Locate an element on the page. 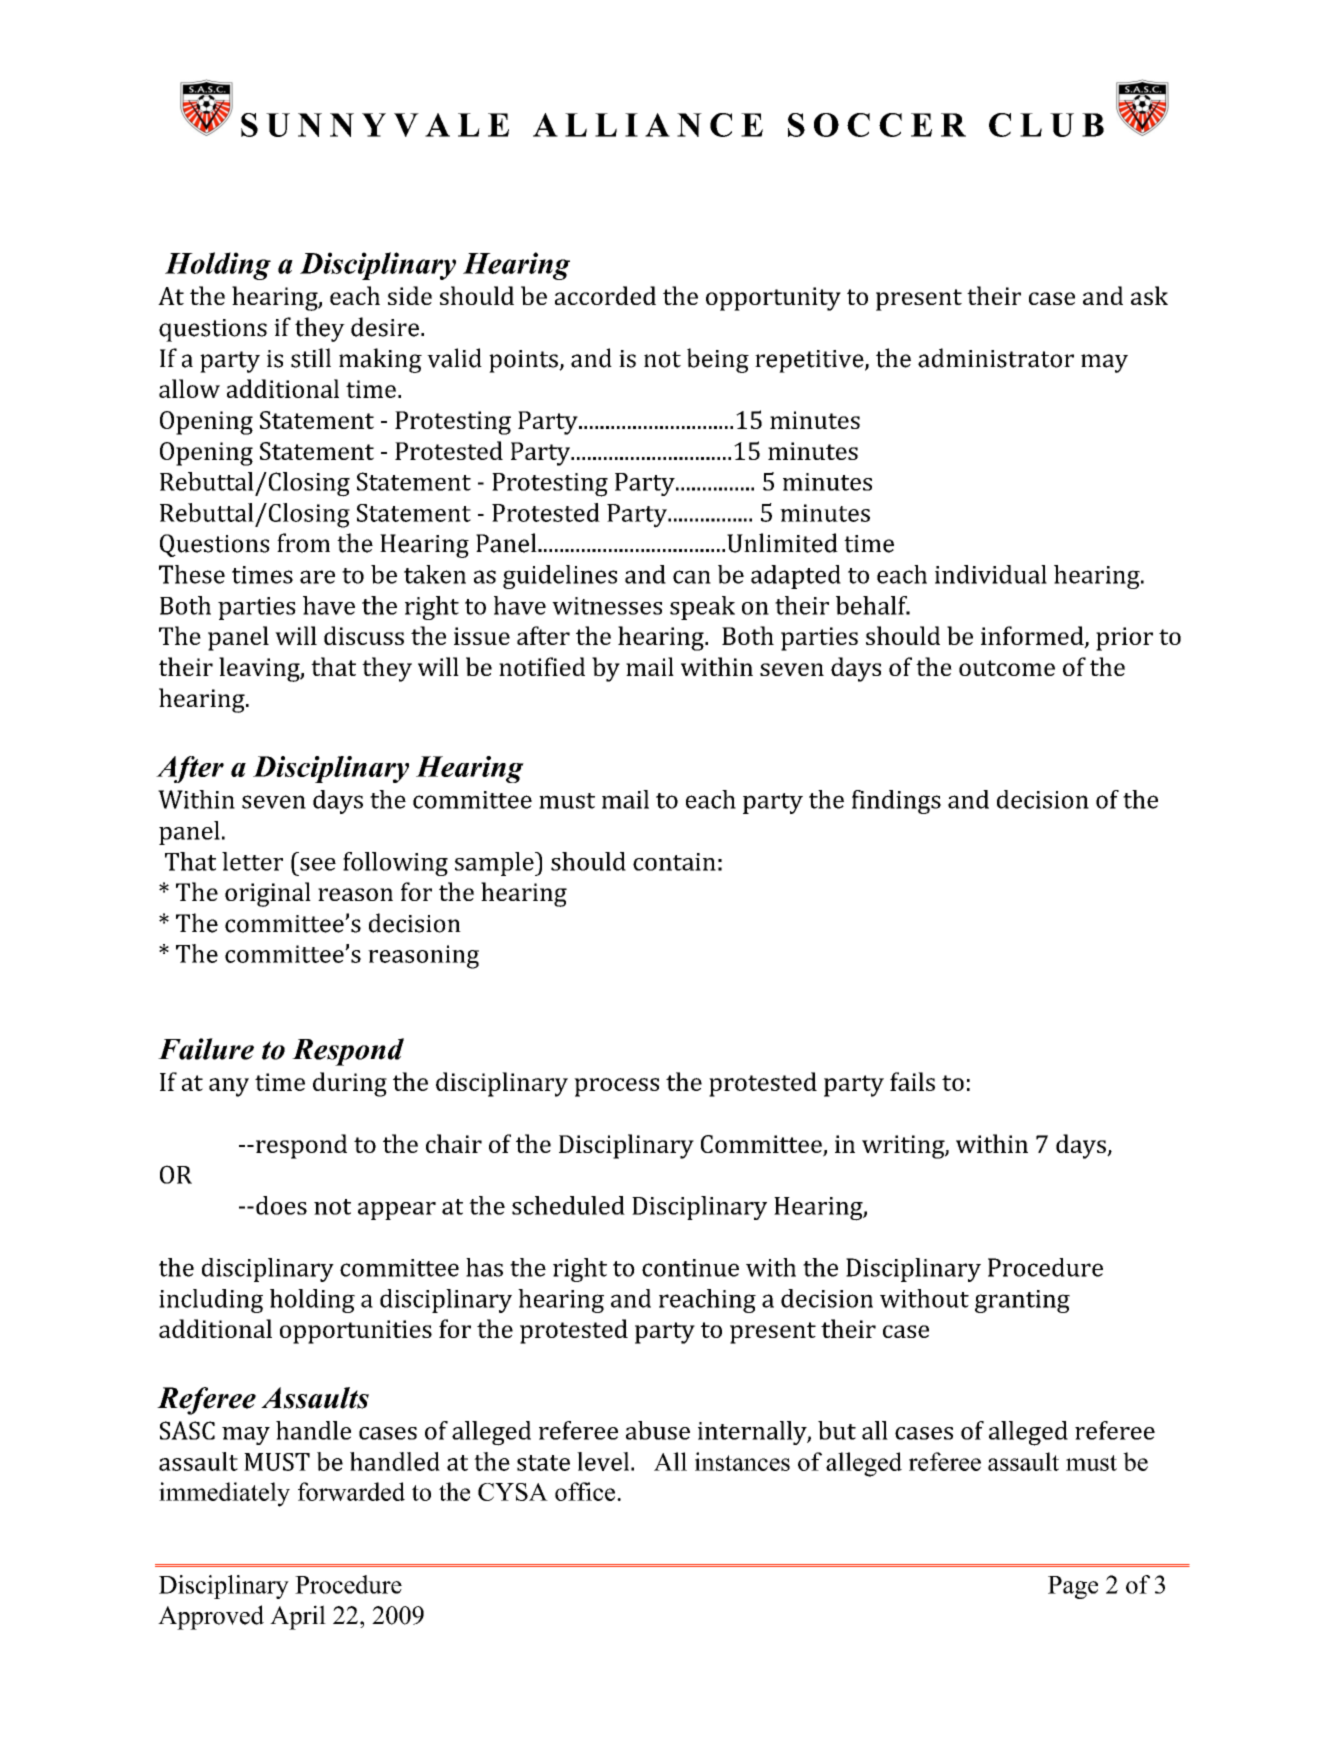 This document has height=1739, width=1344. April is located at coordinates (298, 1617).
